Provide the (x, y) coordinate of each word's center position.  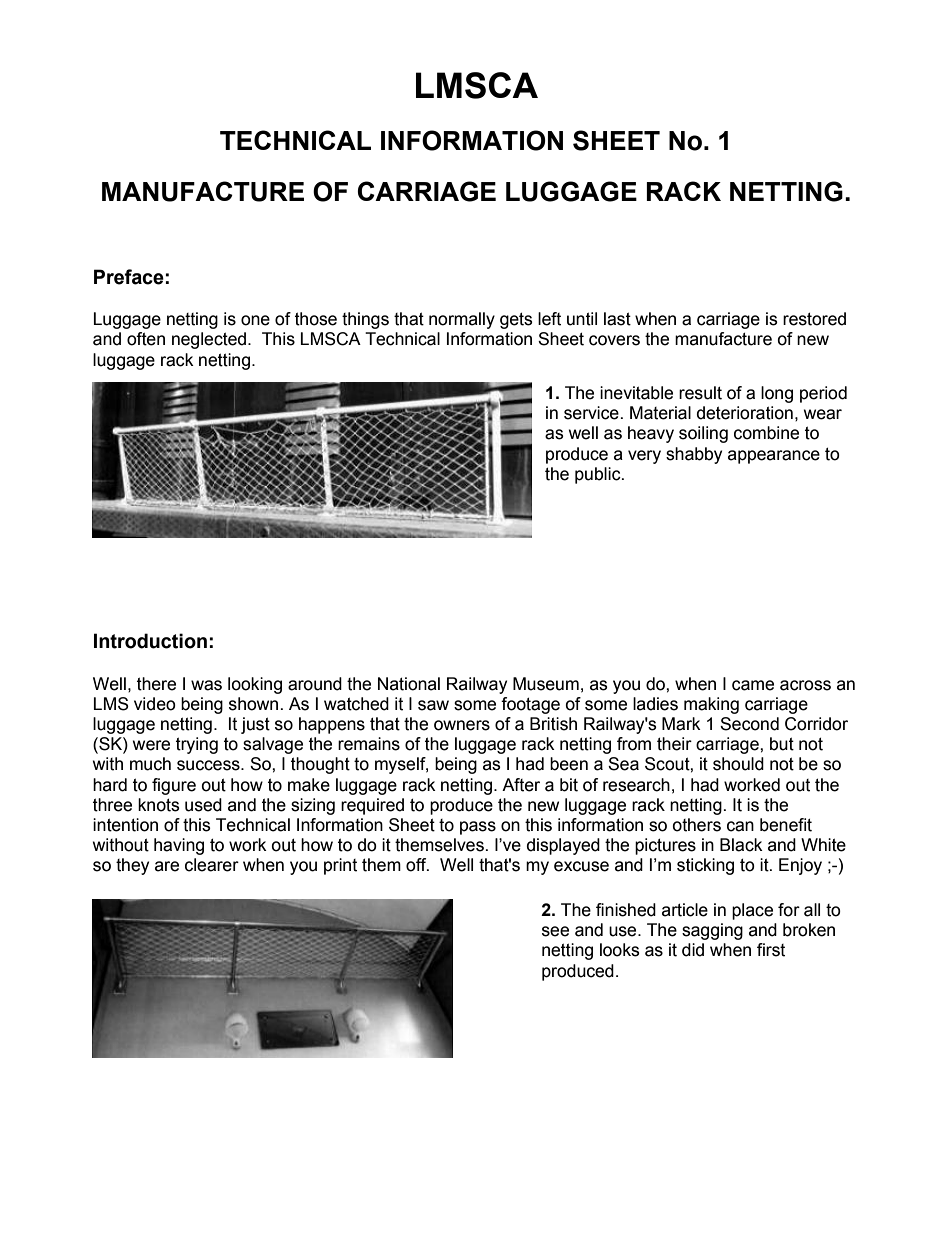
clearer (212, 865)
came (753, 685)
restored (814, 319)
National (409, 684)
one (255, 320)
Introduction (150, 641)
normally (462, 320)
